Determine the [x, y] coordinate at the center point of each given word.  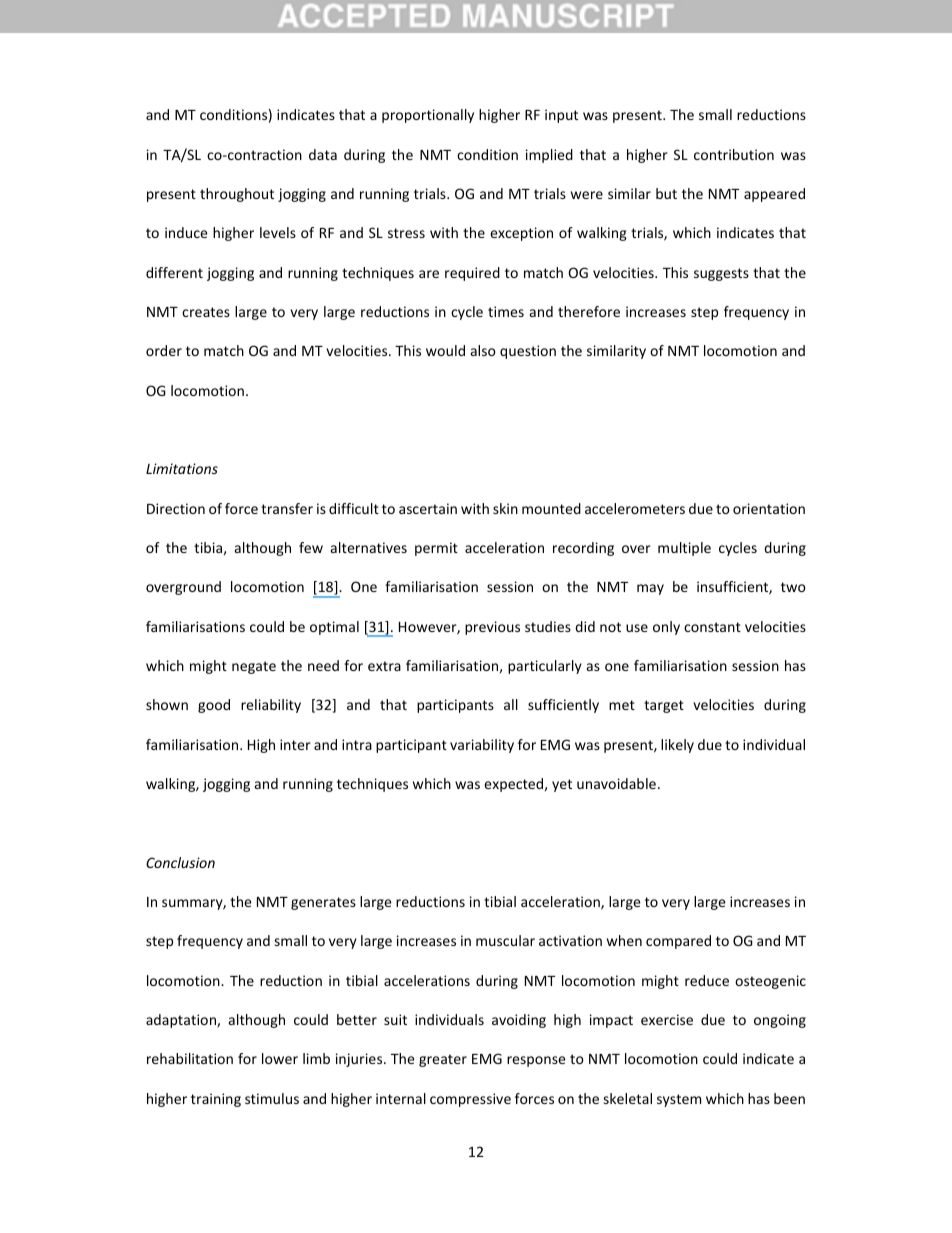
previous [492, 628]
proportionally [428, 116]
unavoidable [616, 783]
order [164, 350]
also [483, 350]
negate [254, 667]
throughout [237, 195]
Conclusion [180, 862]
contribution [734, 154]
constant [712, 627]
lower [280, 1058]
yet [562, 785]
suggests [721, 274]
